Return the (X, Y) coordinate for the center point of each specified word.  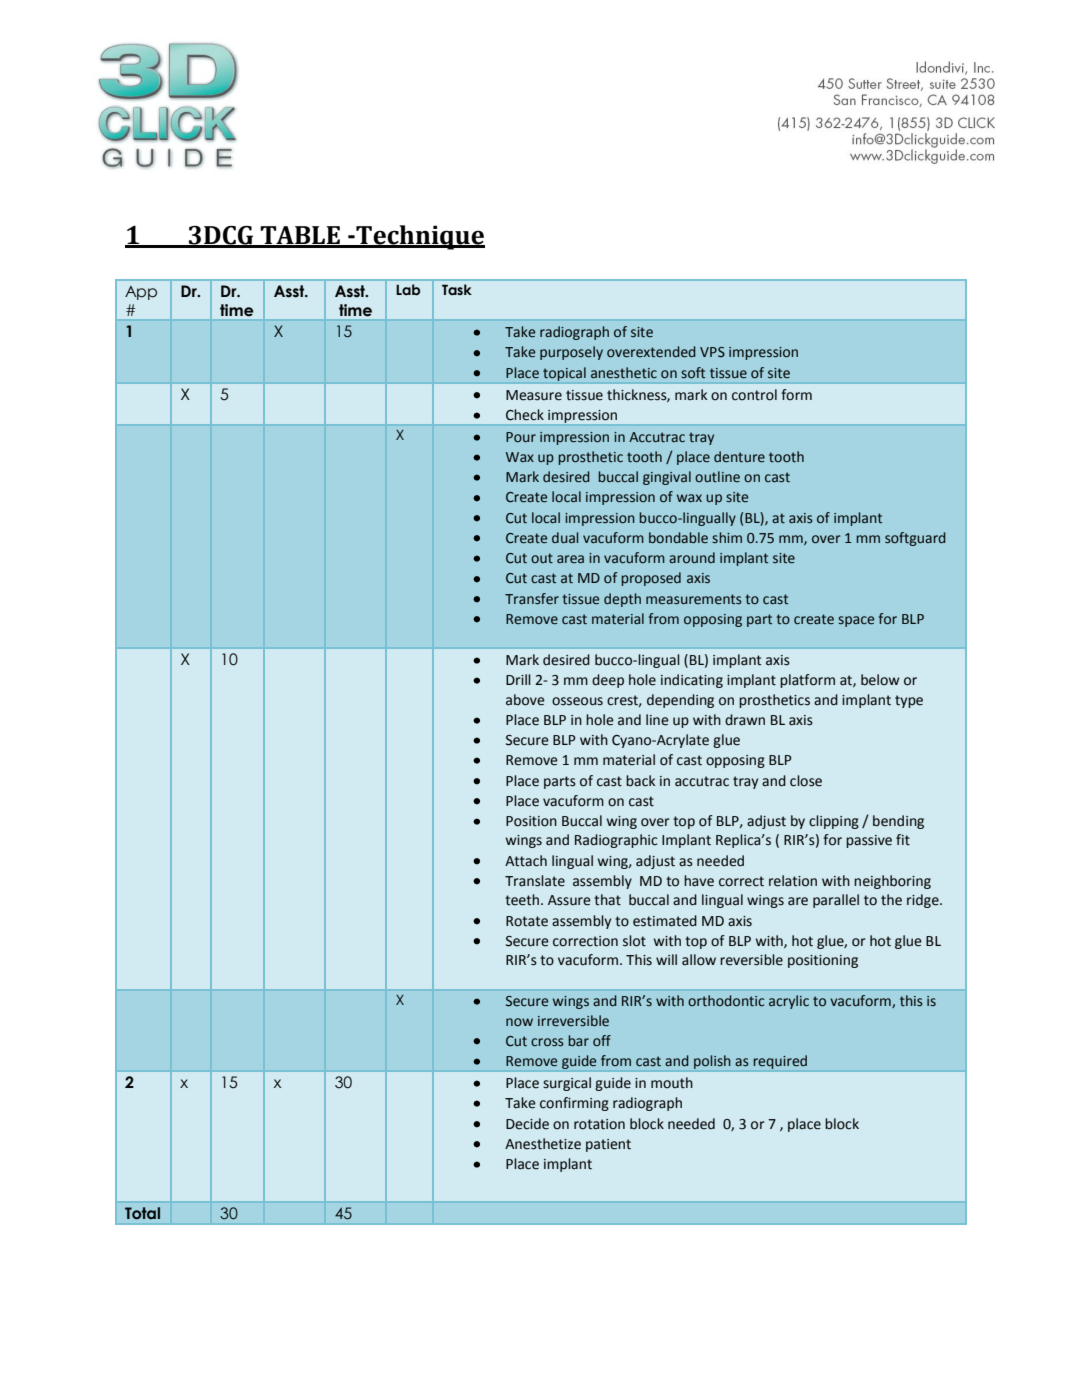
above (525, 700)
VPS (712, 352)
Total (142, 1213)
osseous (577, 701)
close (806, 781)
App (141, 293)
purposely (571, 353)
